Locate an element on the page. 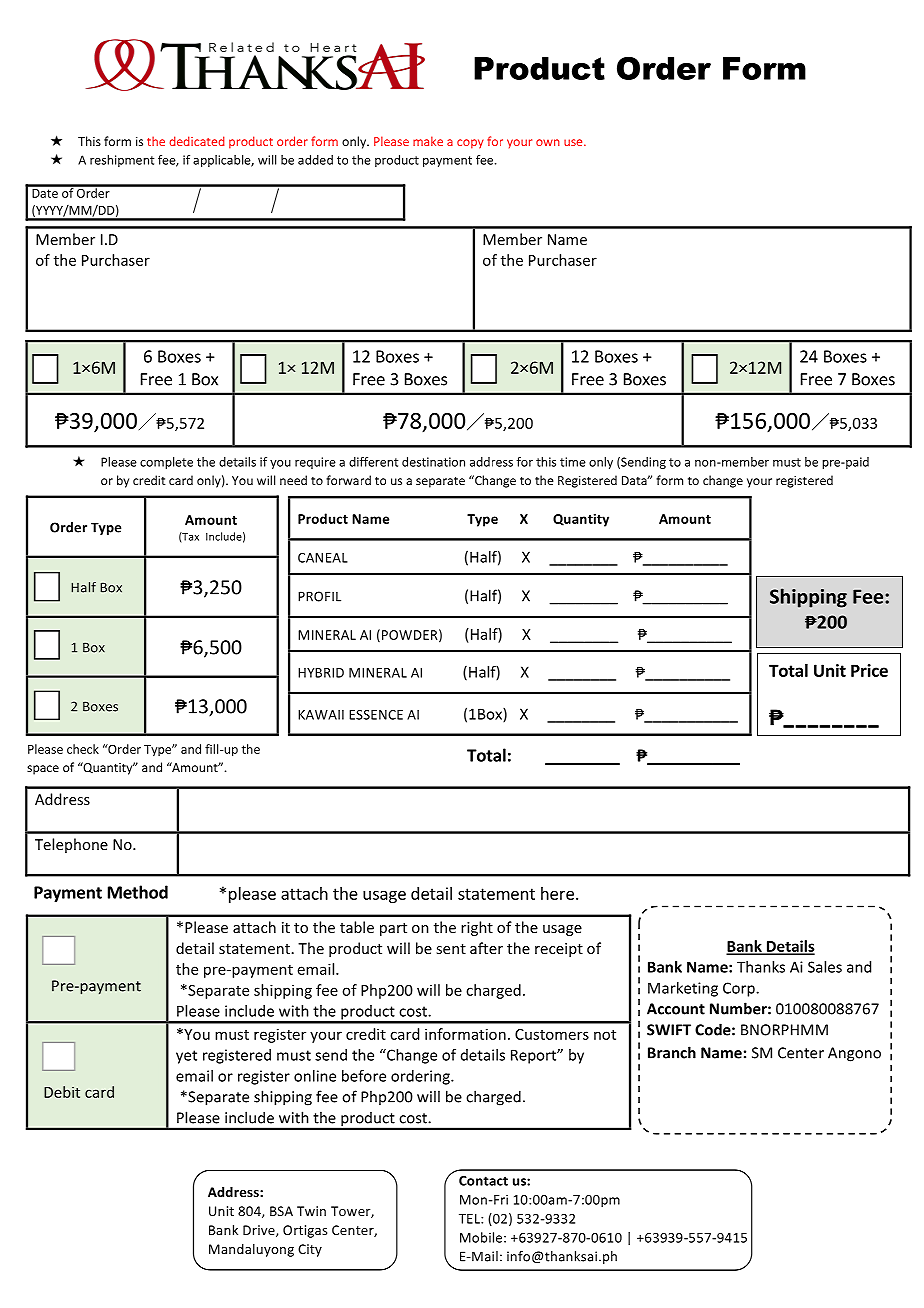  Method is located at coordinates (138, 892).
